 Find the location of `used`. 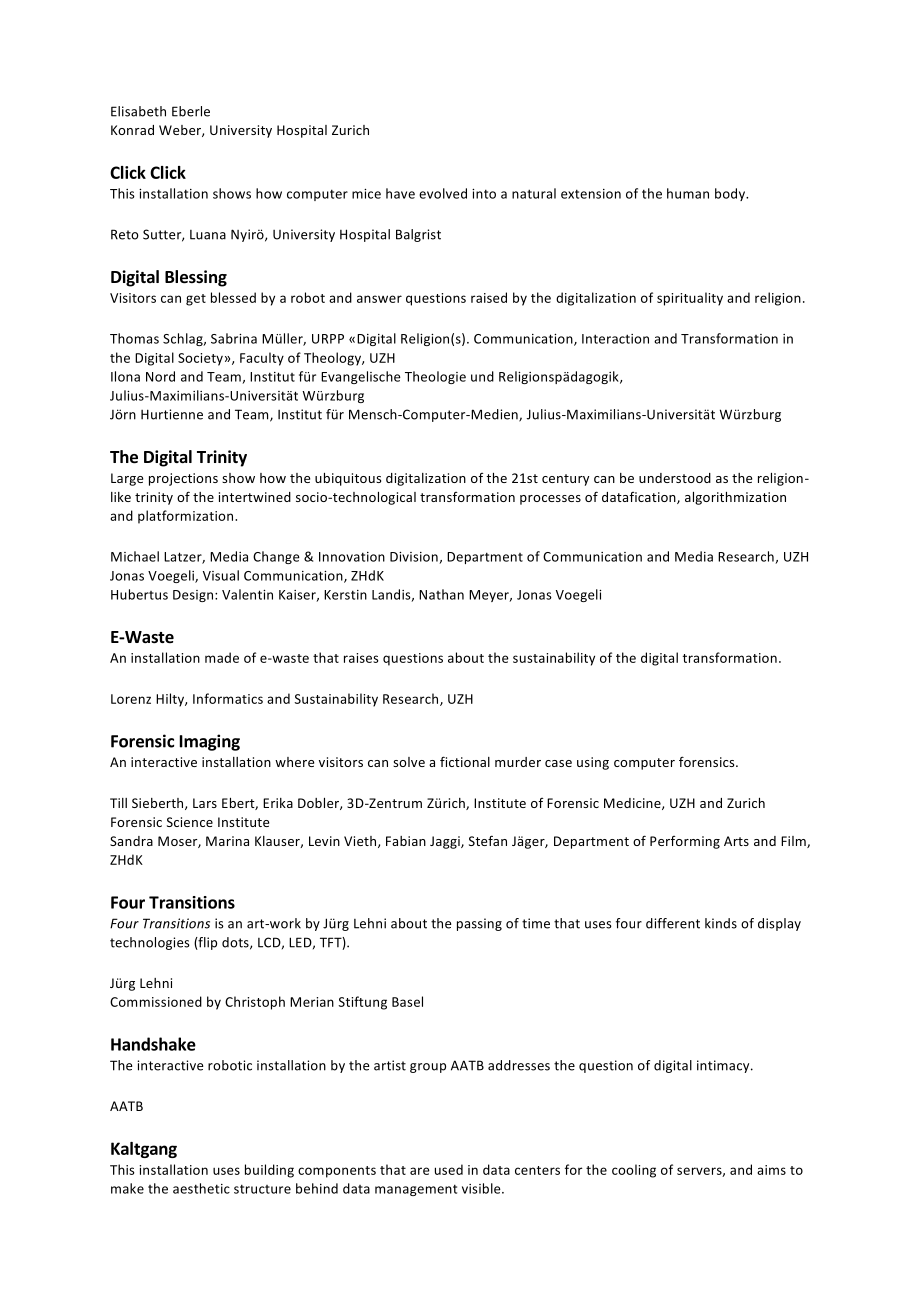

used is located at coordinates (449, 1169).
